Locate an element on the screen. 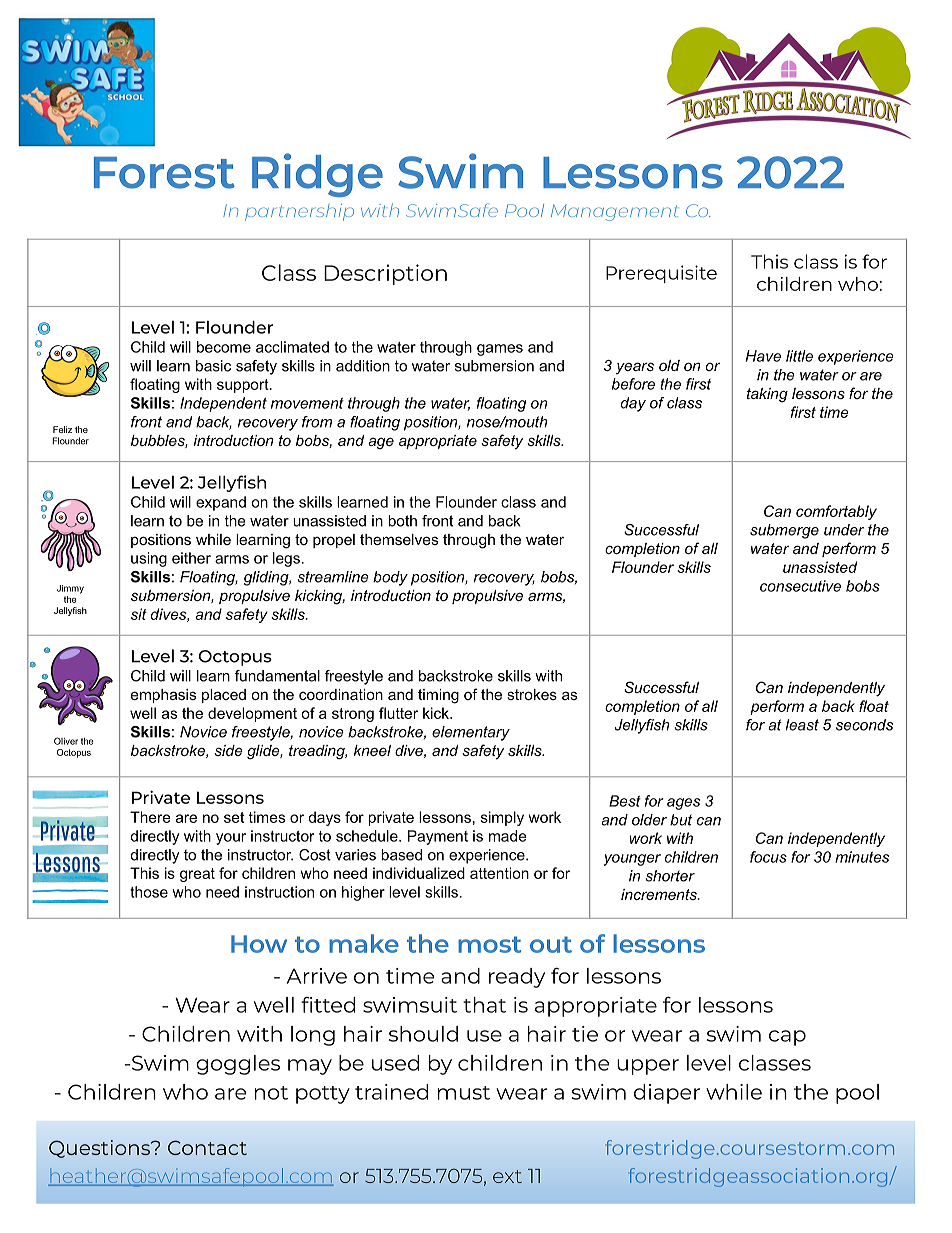 The height and width of the screenshot is (1233, 952). Prerequisite is located at coordinates (661, 274).
